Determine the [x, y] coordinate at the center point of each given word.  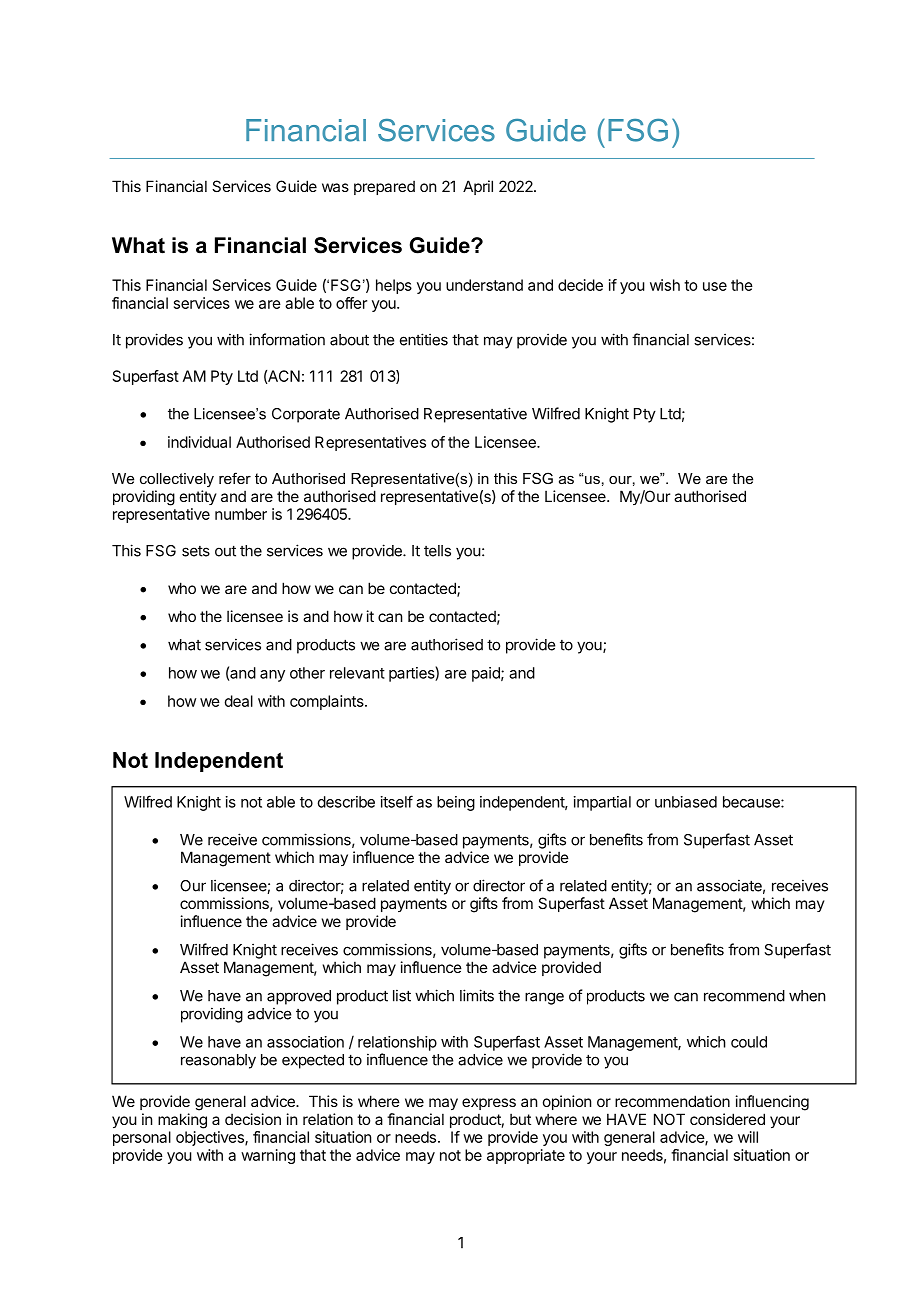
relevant [357, 673]
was [335, 187]
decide [580, 285]
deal [239, 701]
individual [199, 442]
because [752, 802]
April [478, 187]
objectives [211, 1138]
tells [437, 551]
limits [477, 995]
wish [665, 285]
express [489, 1104]
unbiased [686, 802]
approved [299, 997]
